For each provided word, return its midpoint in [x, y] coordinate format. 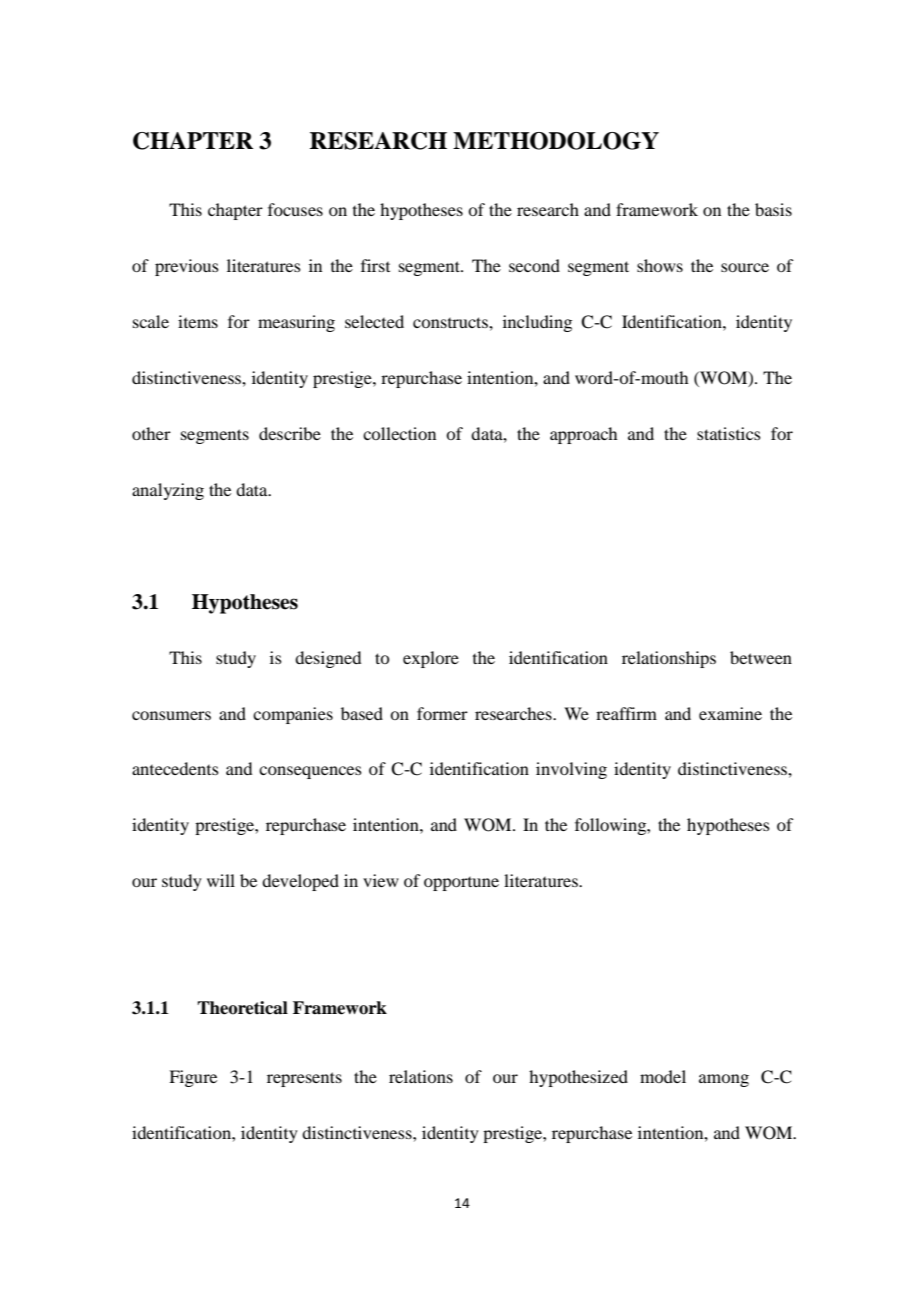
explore [431, 659]
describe [290, 433]
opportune [461, 884]
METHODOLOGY [556, 141]
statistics [729, 433]
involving [571, 770]
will [221, 880]
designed [328, 659]
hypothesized [578, 1078]
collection [399, 433]
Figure [193, 1078]
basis [773, 209]
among [724, 1080]
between [761, 657]
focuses [295, 209]
